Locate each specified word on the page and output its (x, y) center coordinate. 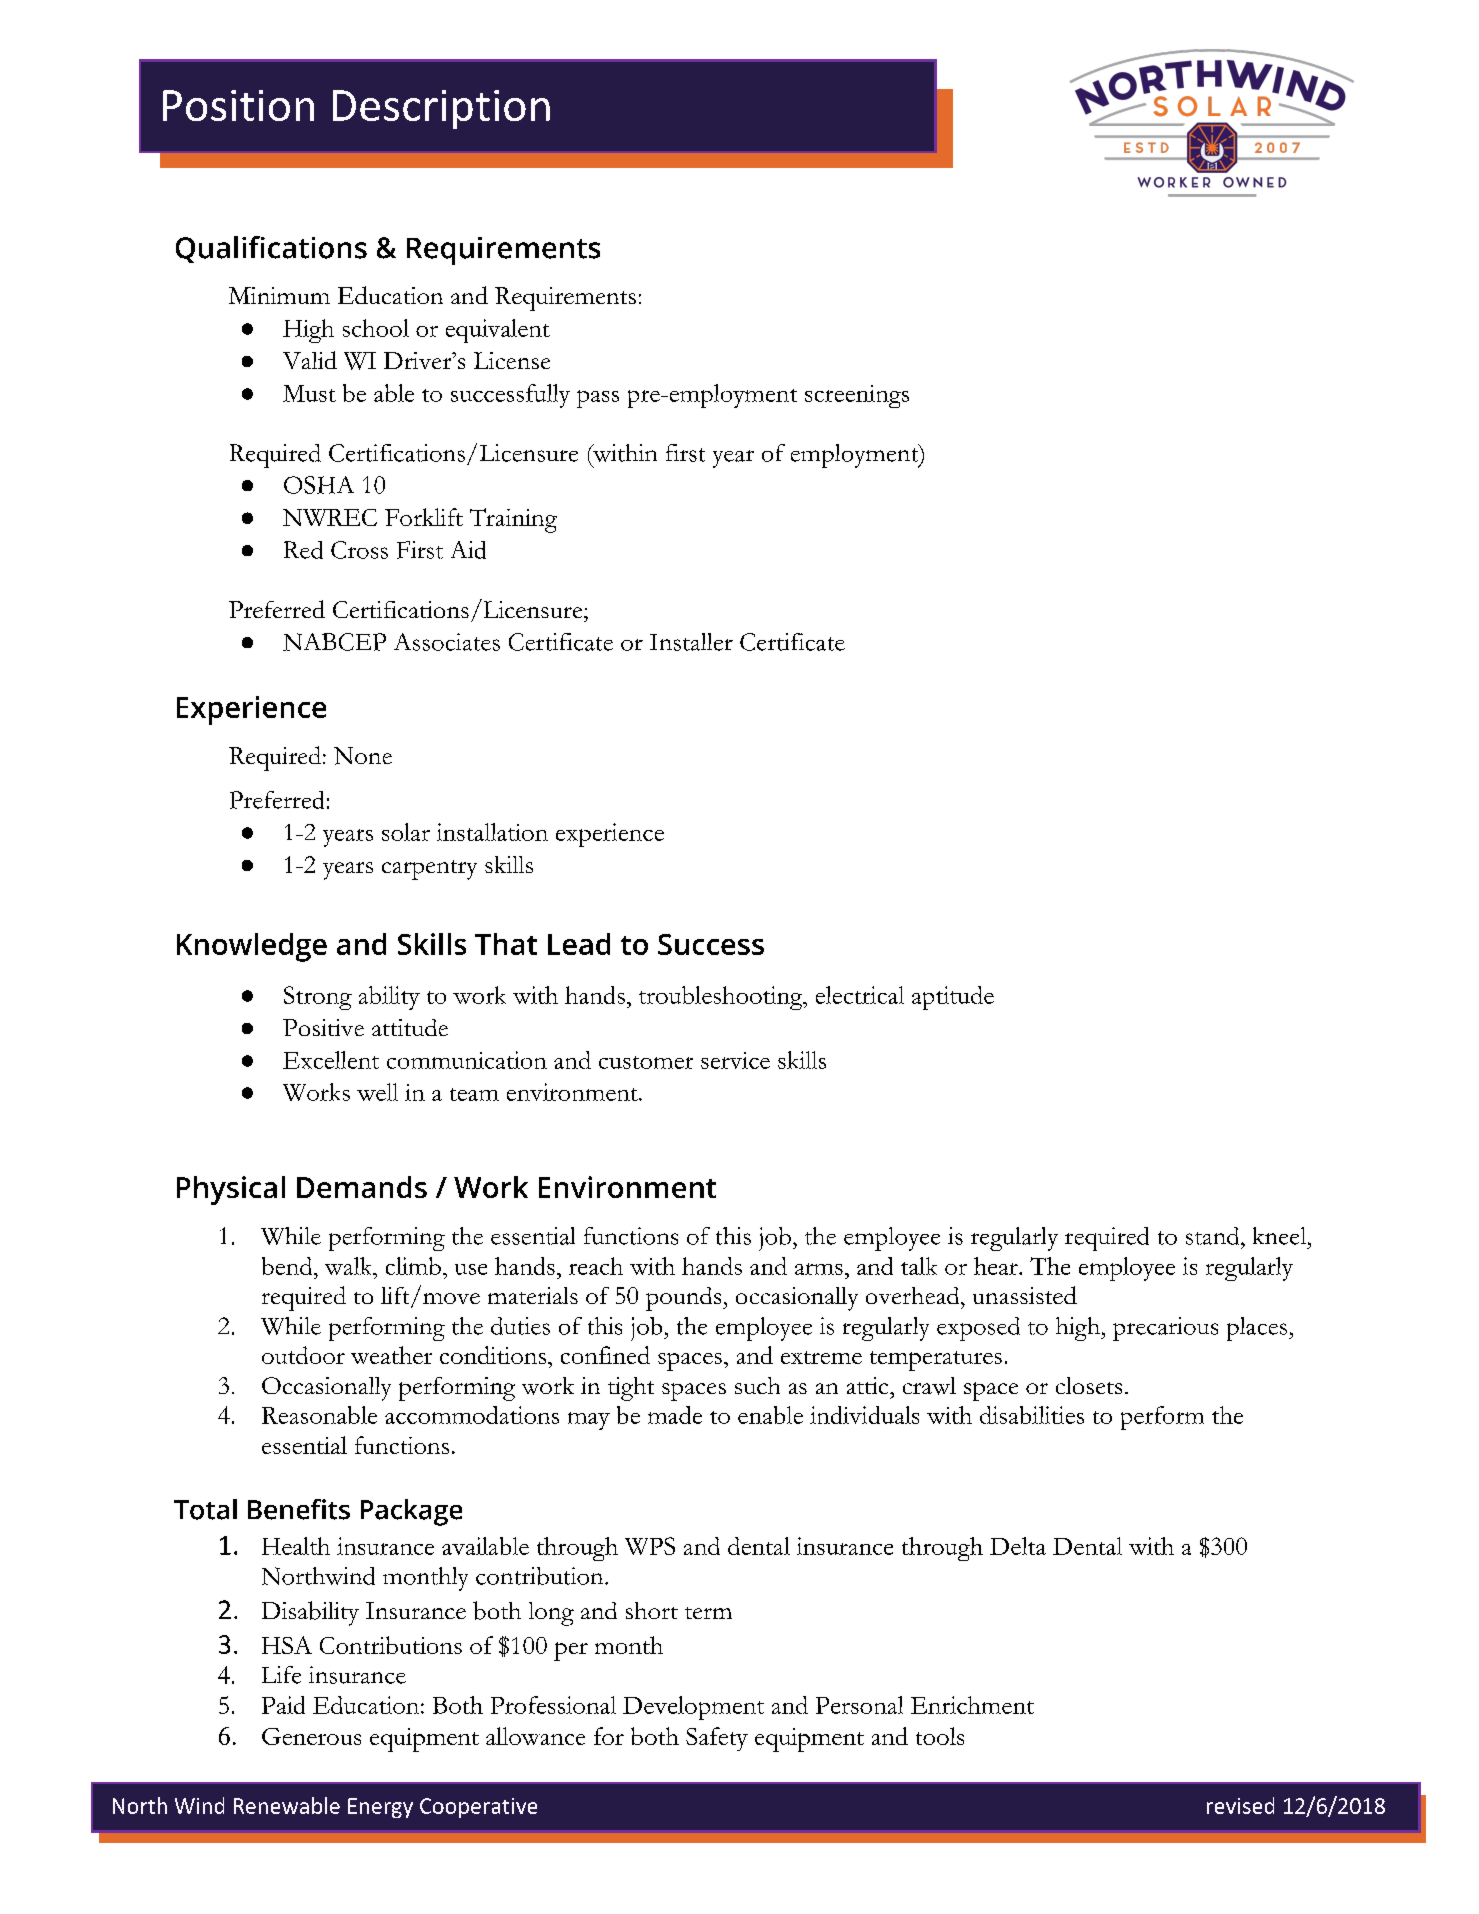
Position (238, 105)
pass (598, 399)
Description (441, 109)
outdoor (303, 1355)
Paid (283, 1705)
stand (1214, 1236)
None (363, 756)
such (757, 1385)
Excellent (331, 1060)
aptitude (953, 998)
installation (492, 832)
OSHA (319, 485)
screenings (857, 396)
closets (1089, 1385)
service (735, 1060)
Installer (691, 642)
